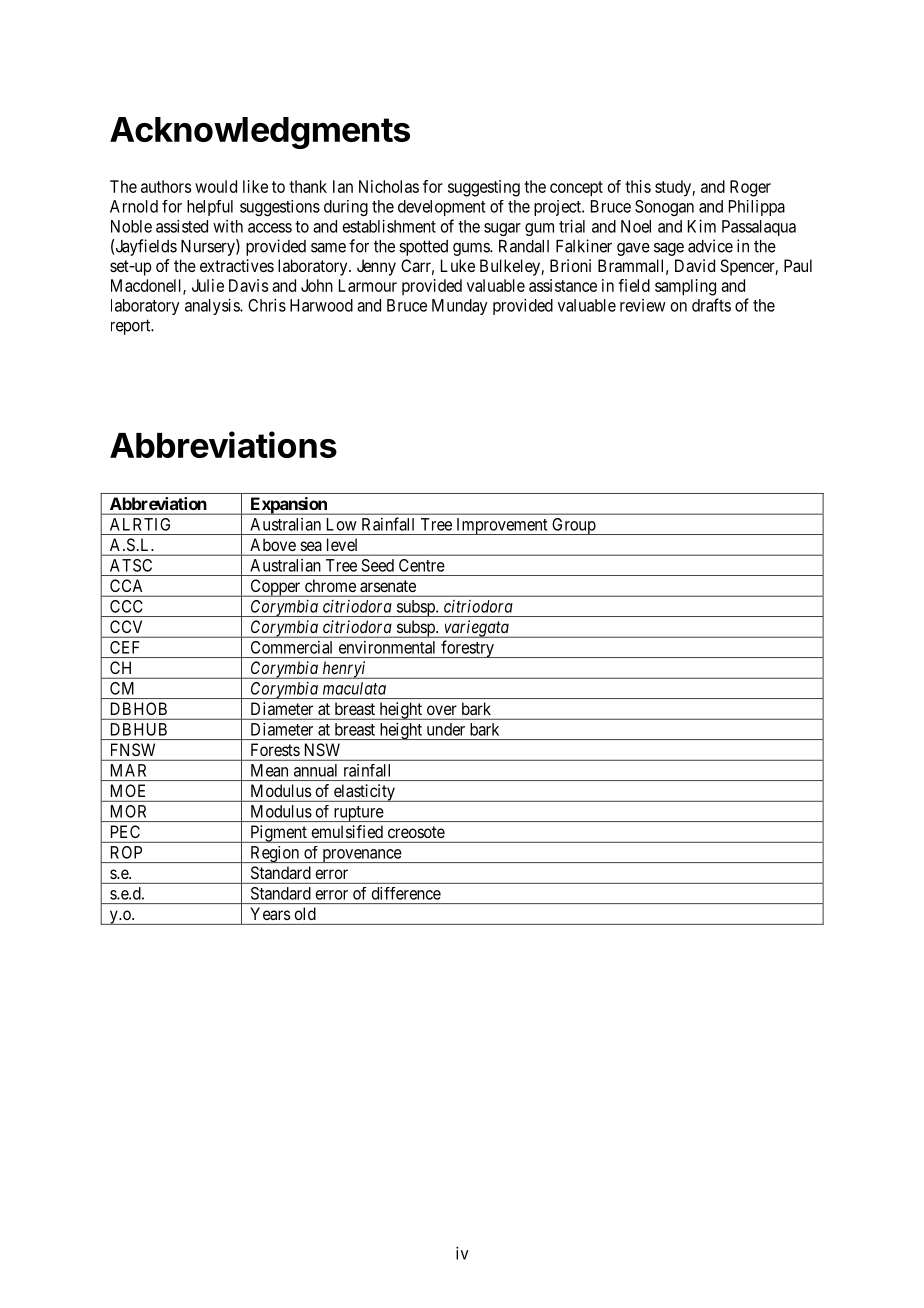  What do you see at coordinates (750, 188) in the image?
I see `Roger` at bounding box center [750, 188].
